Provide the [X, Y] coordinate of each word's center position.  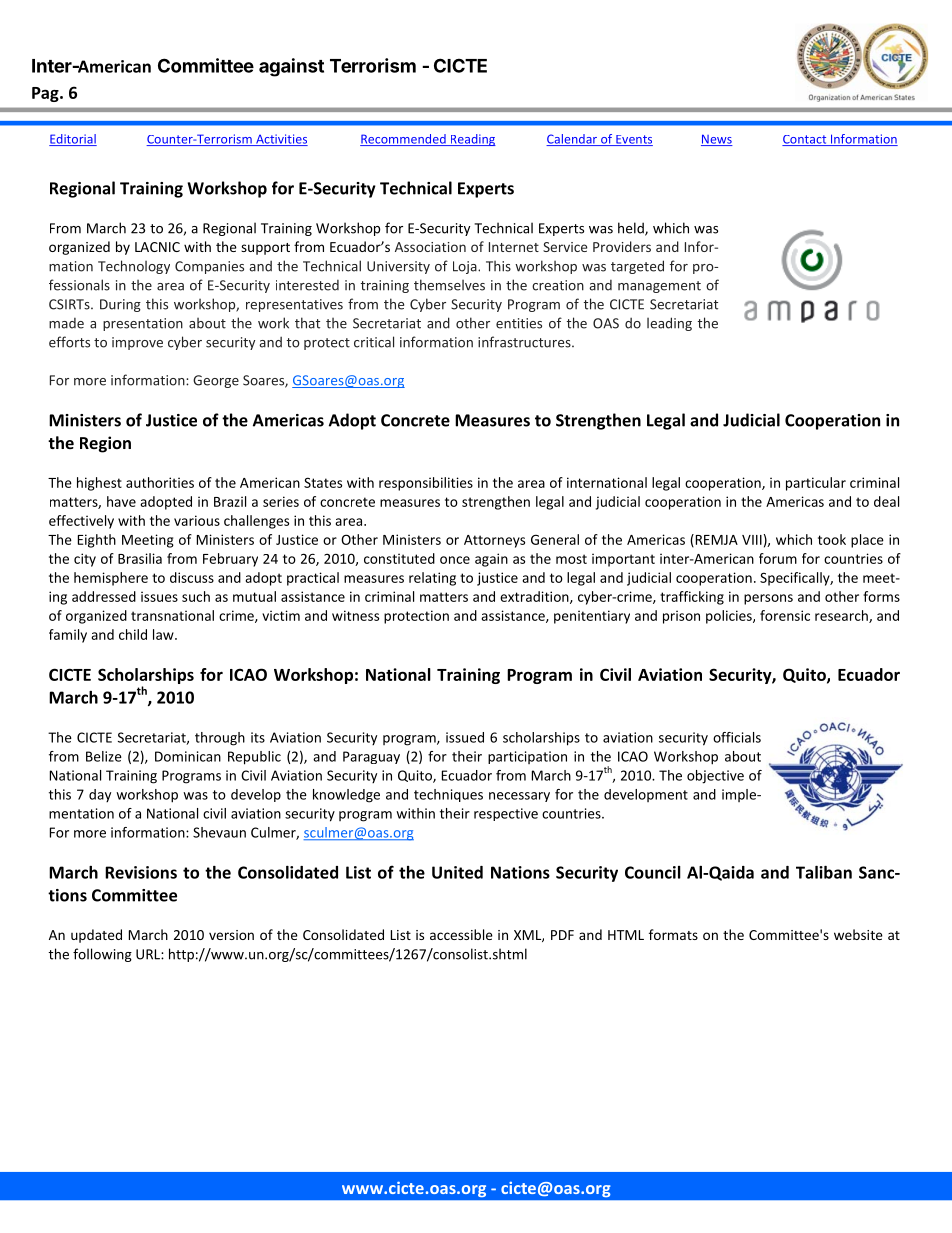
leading [669, 324]
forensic [785, 615]
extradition [535, 597]
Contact [805, 140]
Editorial [73, 140]
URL [149, 954]
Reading [472, 140]
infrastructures [525, 342]
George [216, 381]
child [133, 634]
